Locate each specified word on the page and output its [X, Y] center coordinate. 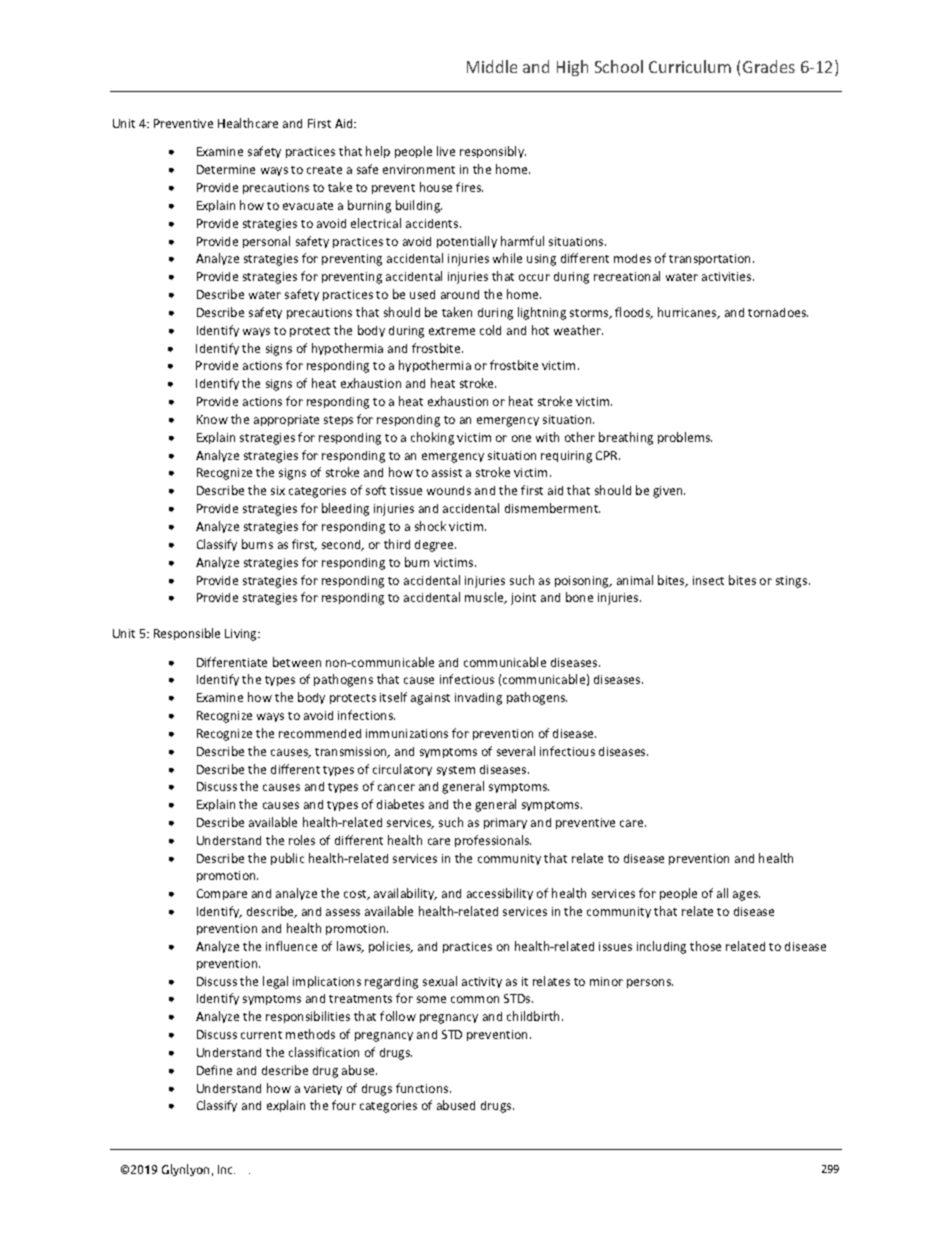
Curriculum [690, 66]
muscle [486, 598]
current [261, 1035]
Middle [492, 66]
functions [423, 1088]
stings [793, 582]
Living [242, 635]
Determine [226, 169]
